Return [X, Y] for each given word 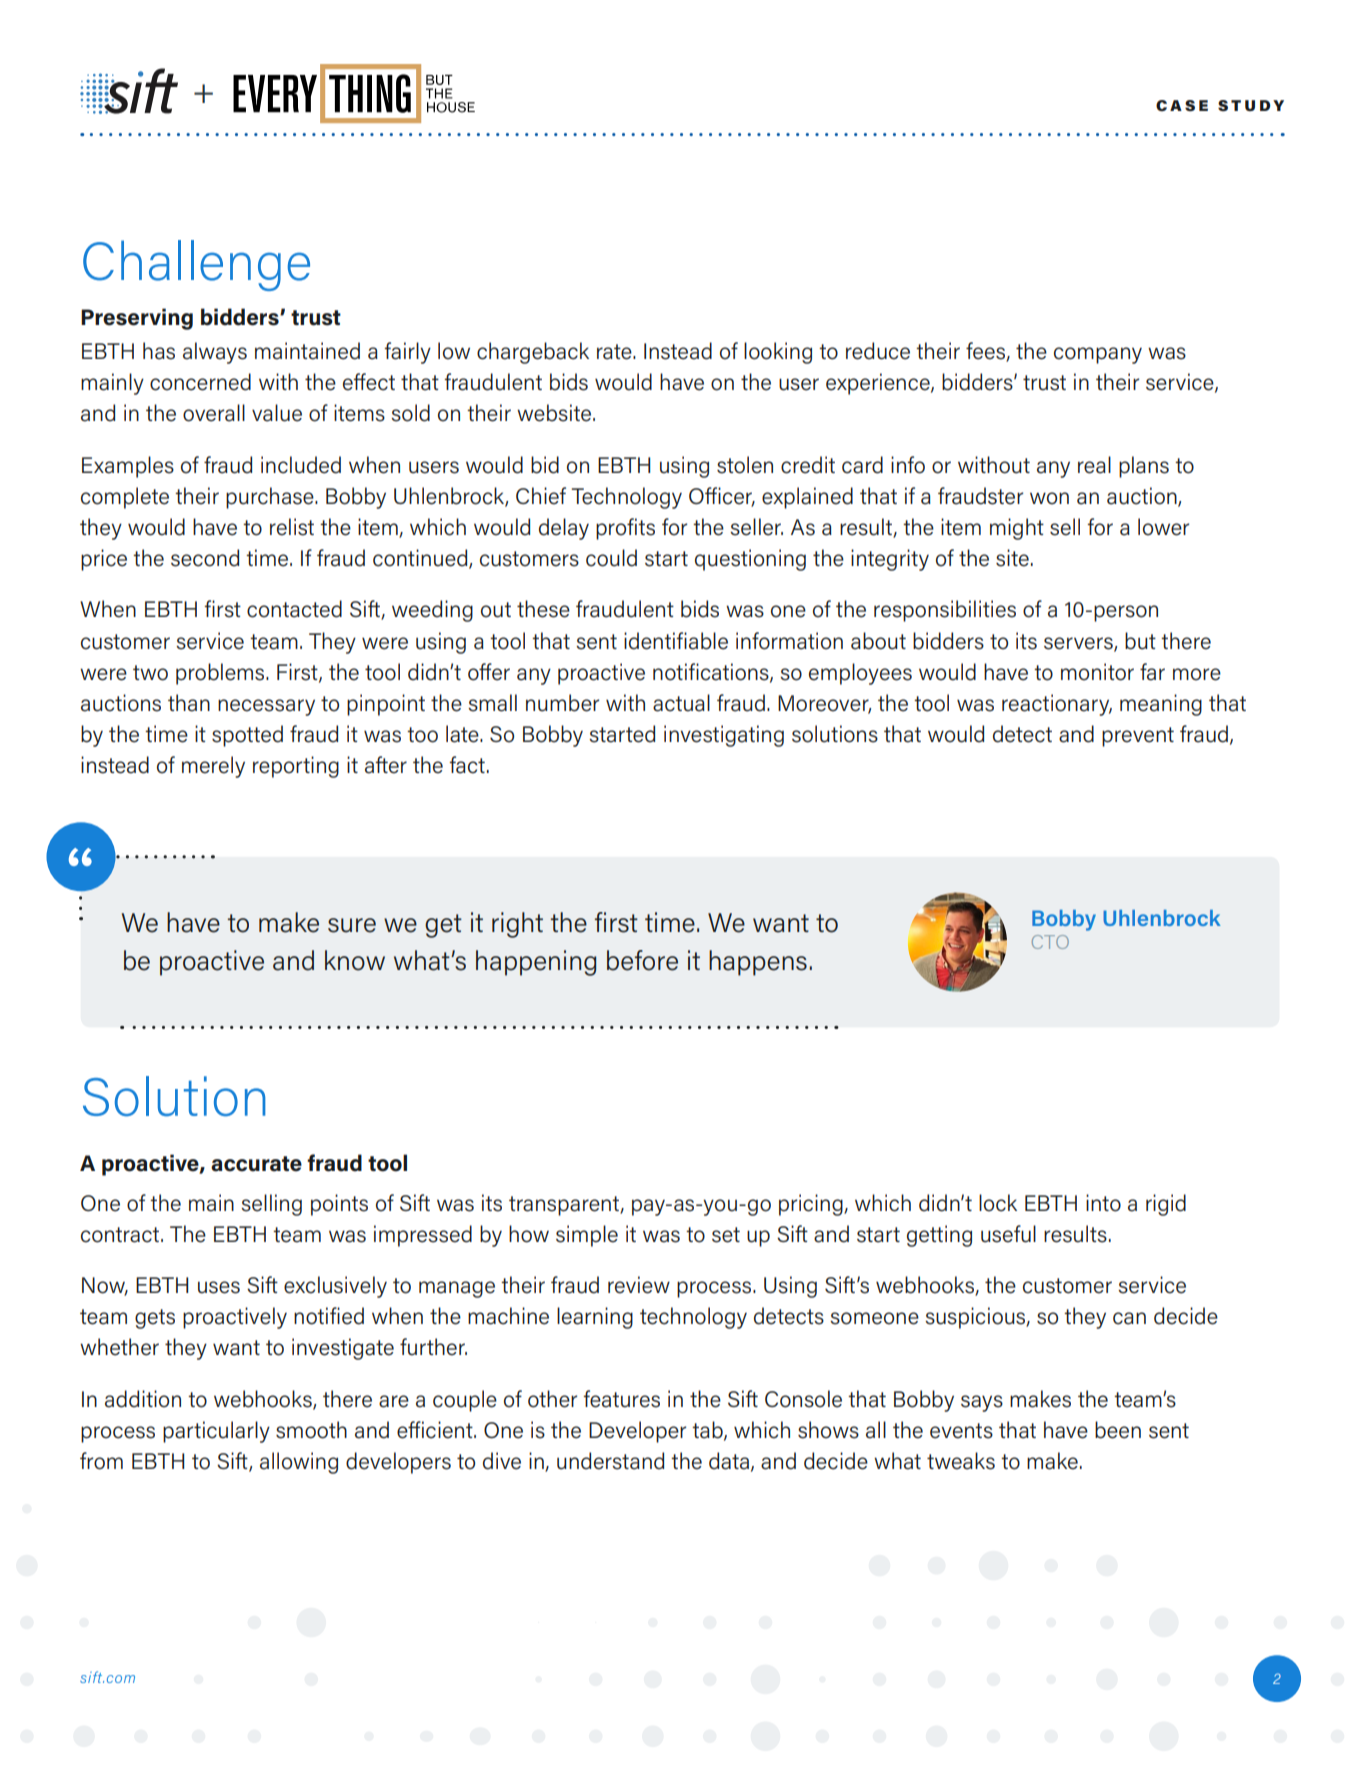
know [355, 960]
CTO [1050, 942]
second [205, 558]
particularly [216, 1432]
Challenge [196, 265]
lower [1163, 527]
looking [778, 353]
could [611, 558]
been [1118, 1430]
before [642, 960]
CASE [1182, 105]
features [621, 1399]
